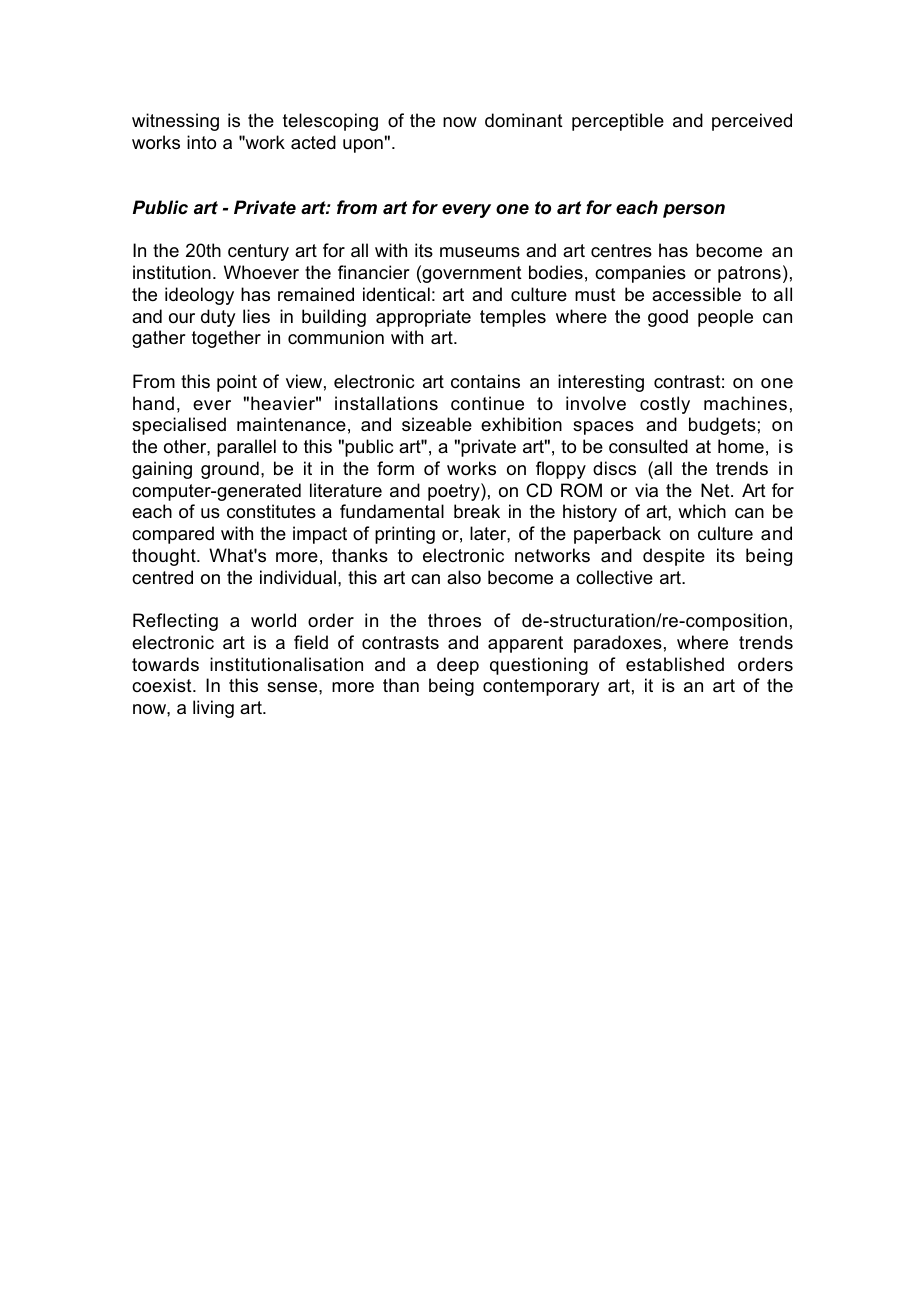 This screenshot has height=1308, width=924. Describe the element at coordinates (201, 142) in the screenshot. I see `into` at that location.
